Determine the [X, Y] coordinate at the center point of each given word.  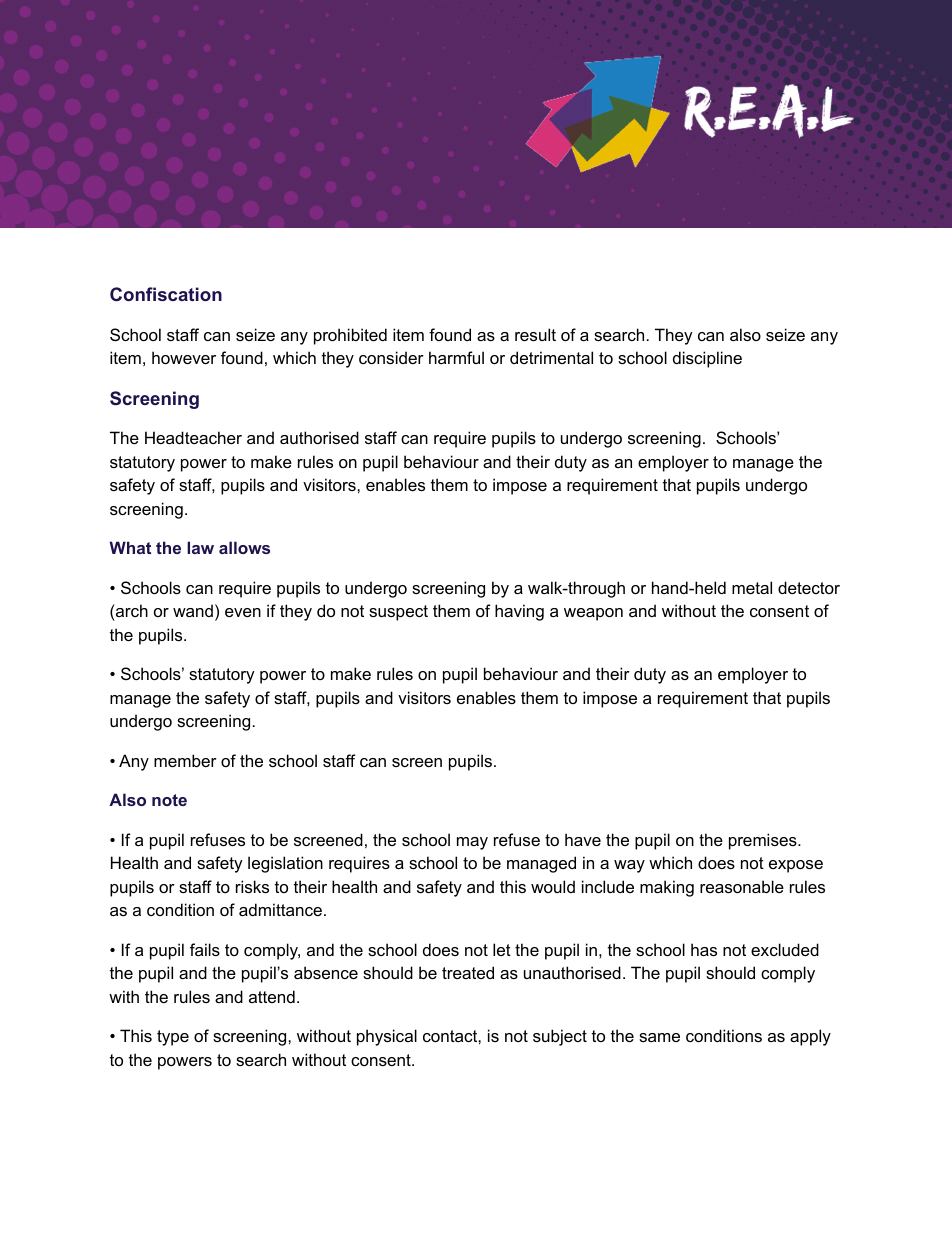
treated [468, 972]
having [519, 612]
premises [764, 841]
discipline [707, 359]
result [535, 334]
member [185, 760]
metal [752, 587]
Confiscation [166, 294]
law [200, 547]
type [173, 1038]
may [472, 843]
